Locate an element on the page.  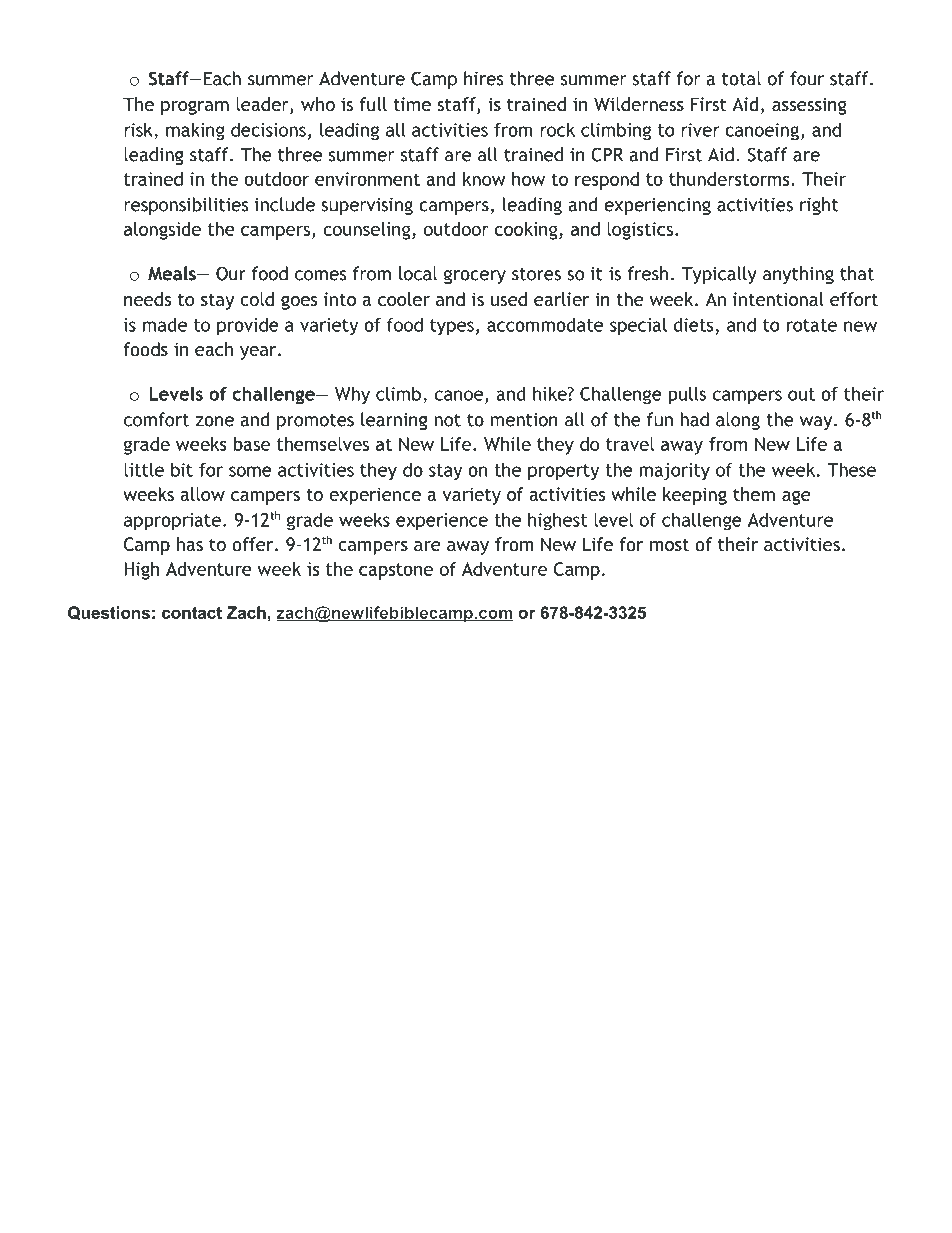
needs is located at coordinates (147, 299).
